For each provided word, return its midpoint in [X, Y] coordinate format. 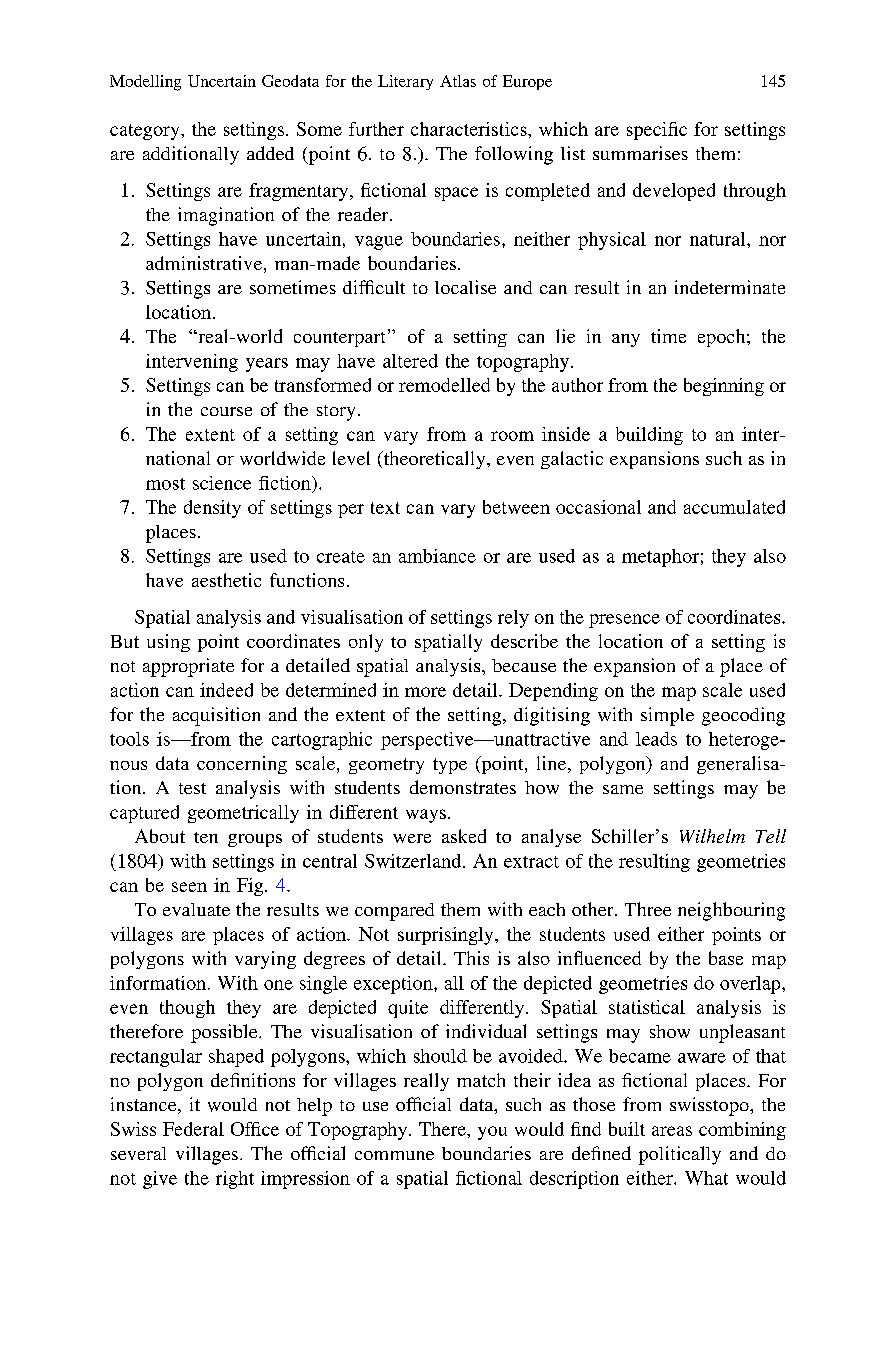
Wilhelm [712, 836]
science [222, 483]
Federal [193, 1129]
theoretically [434, 460]
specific [657, 131]
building [649, 436]
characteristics [470, 129]
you [492, 1133]
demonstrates [463, 787]
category [146, 132]
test [192, 788]
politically [680, 1155]
